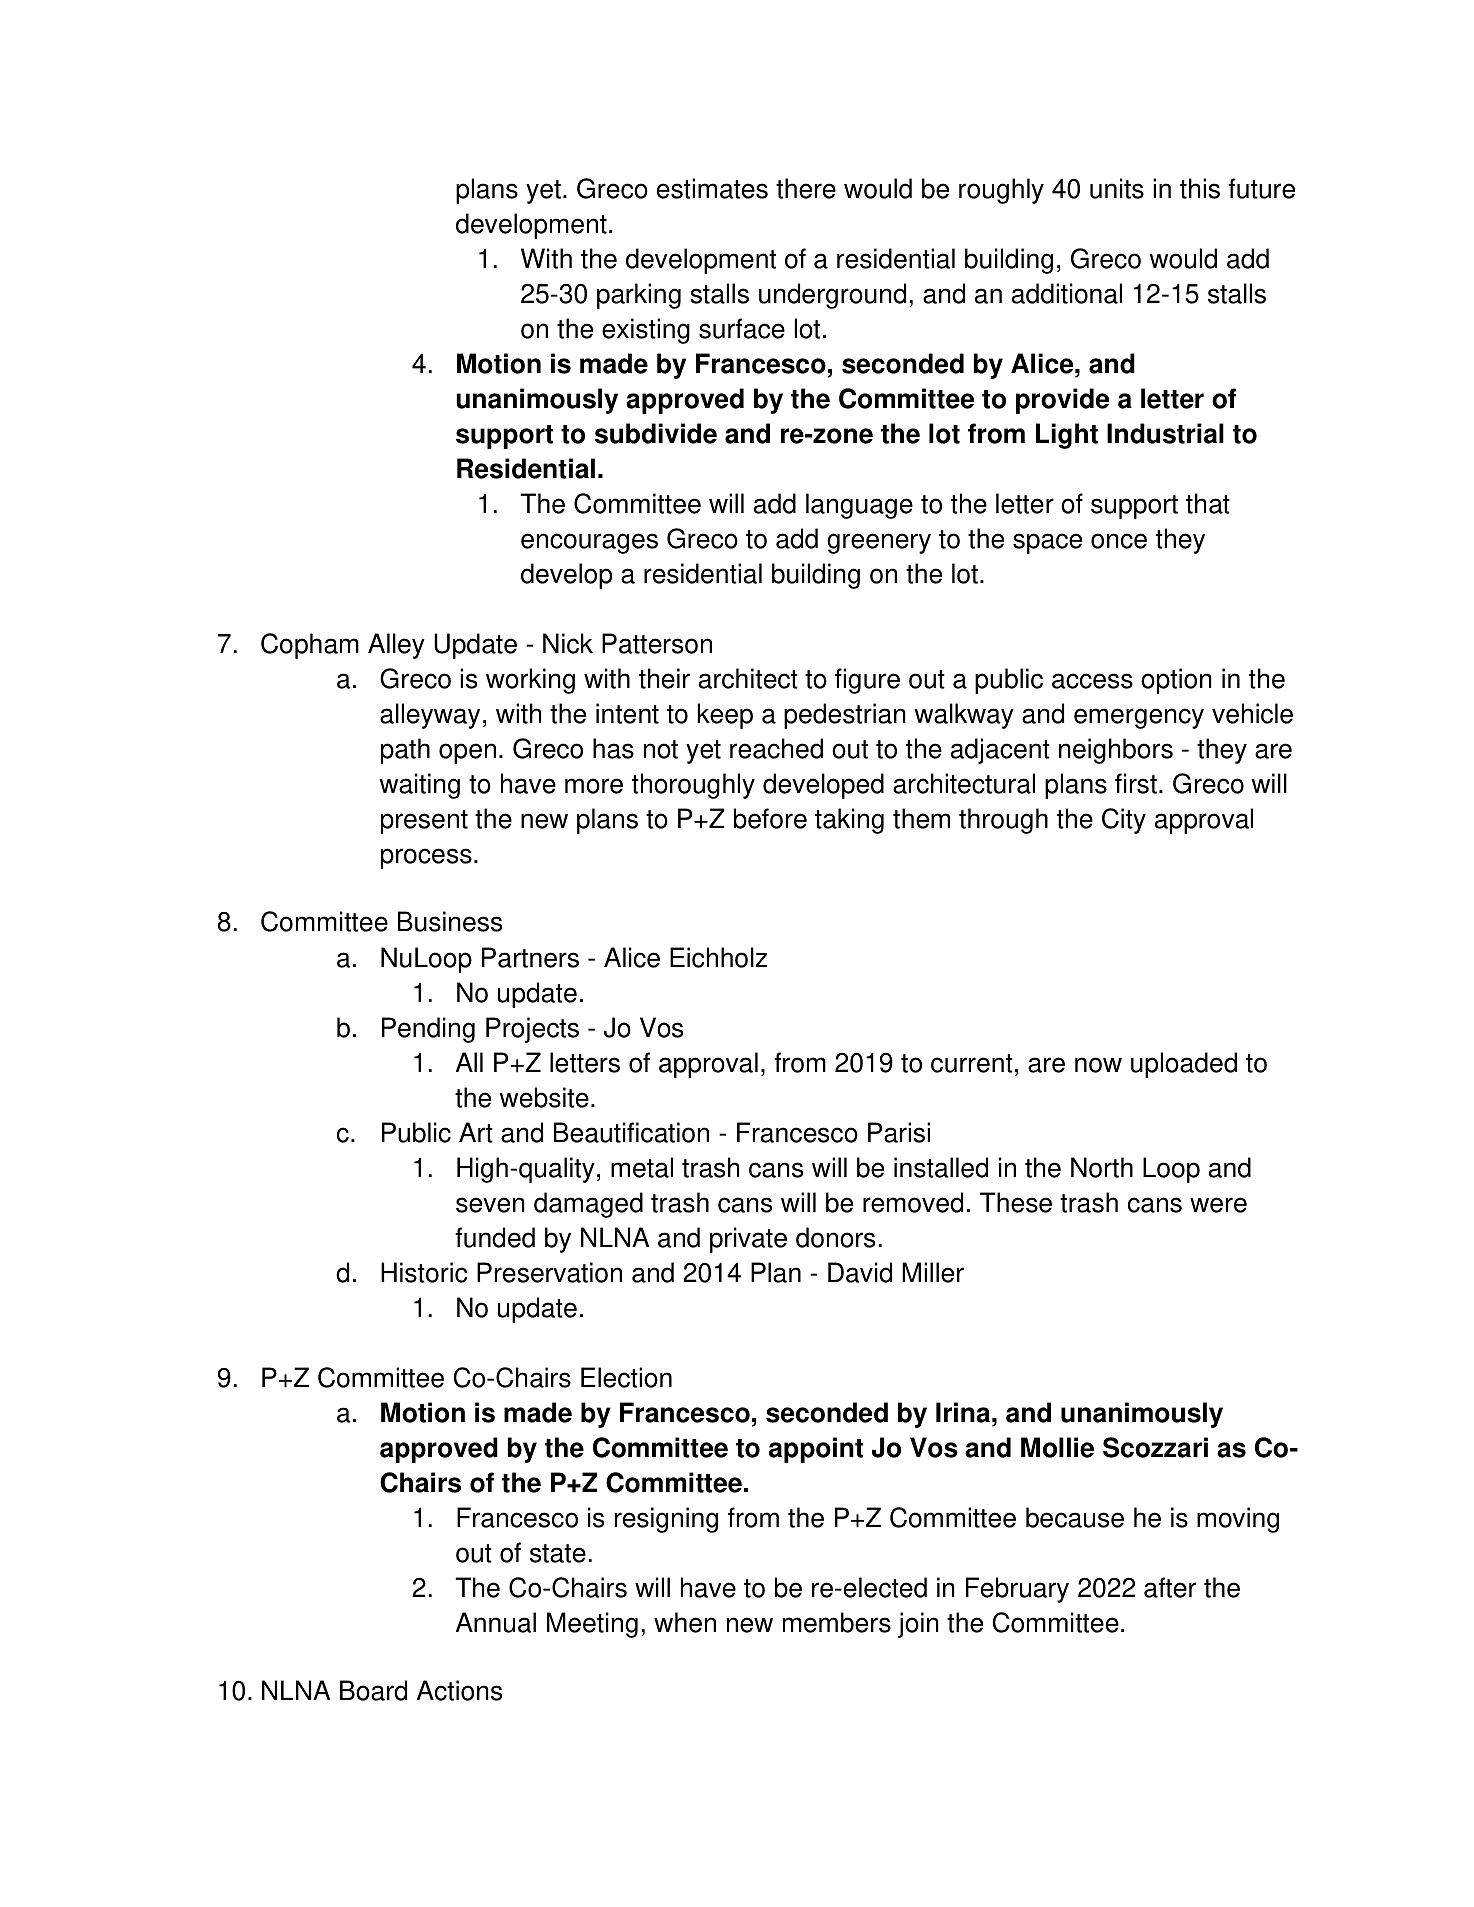 Image resolution: width=1474 pixels, height=1907 pixels. What do you see at coordinates (806, 188) in the screenshot?
I see `there` at bounding box center [806, 188].
